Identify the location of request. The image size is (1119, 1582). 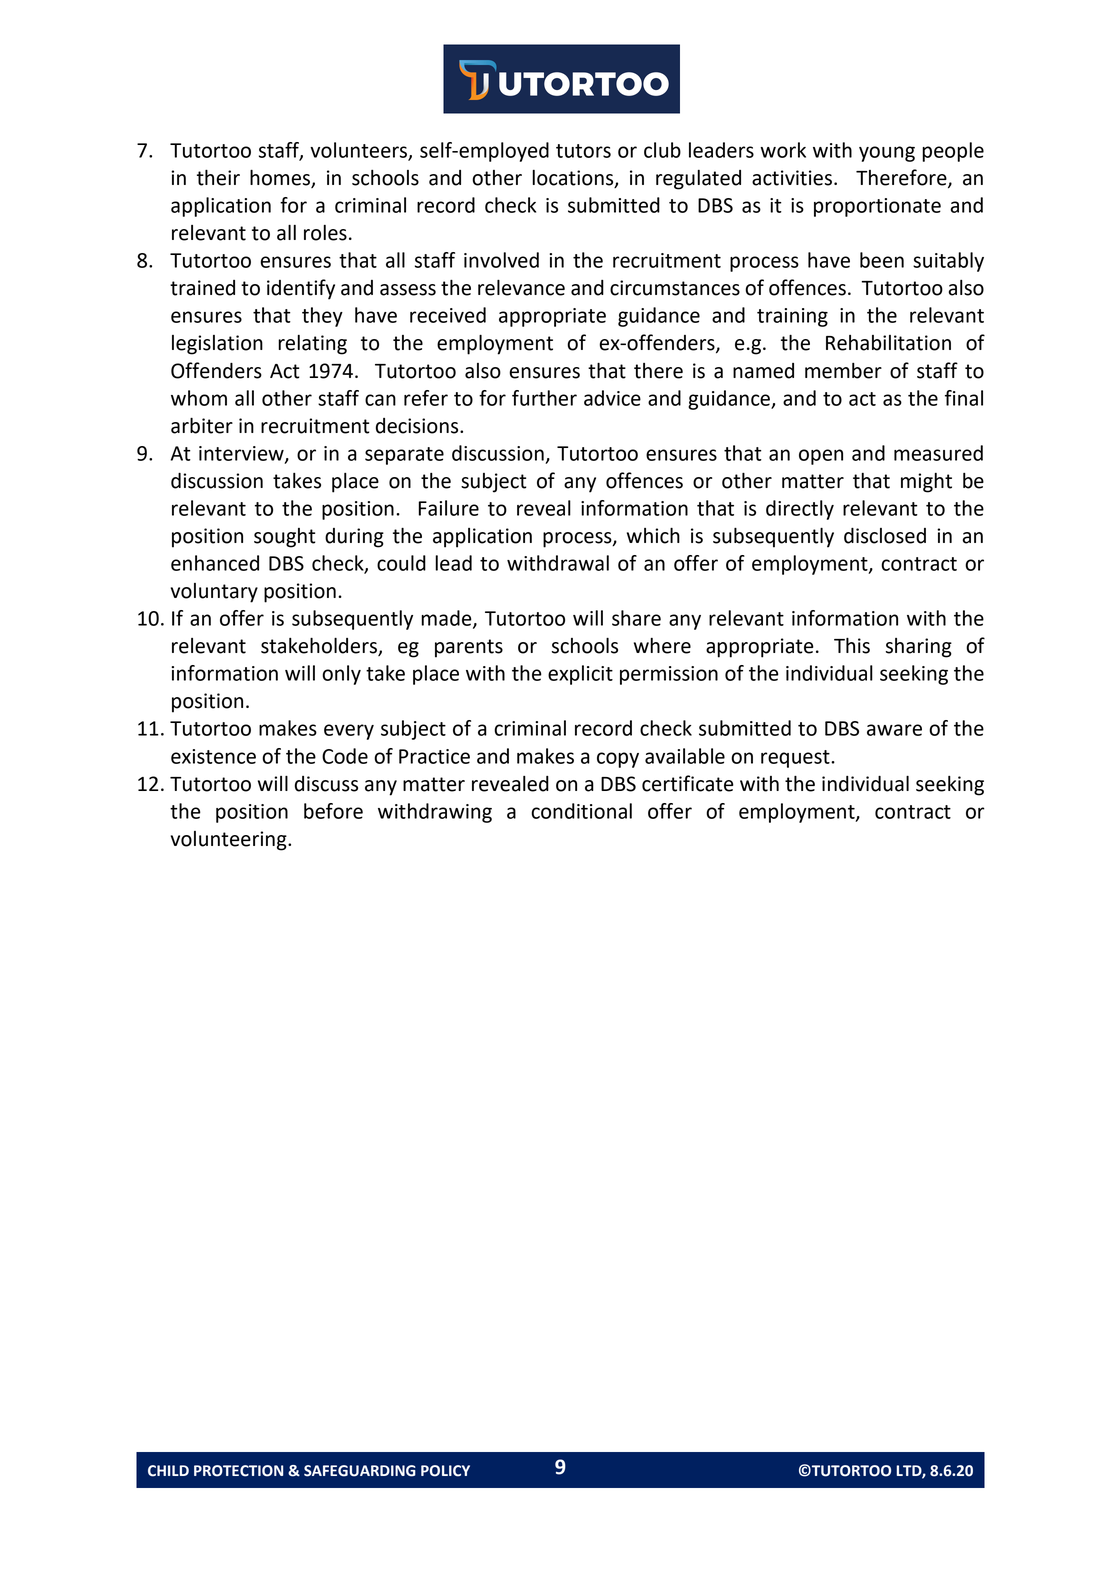
(796, 759).
